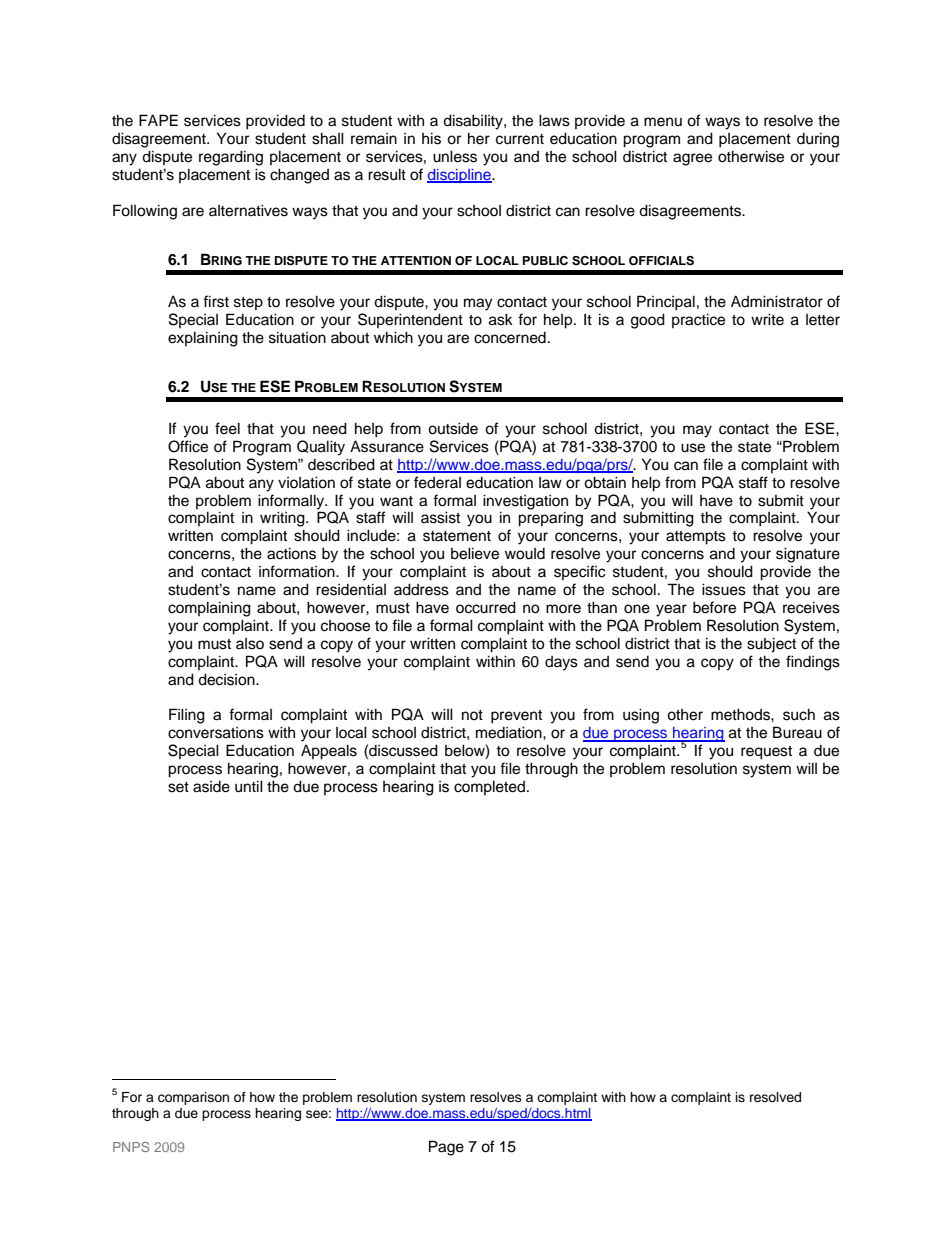 The width and height of the screenshot is (952, 1233). I want to click on outside, so click(453, 428).
